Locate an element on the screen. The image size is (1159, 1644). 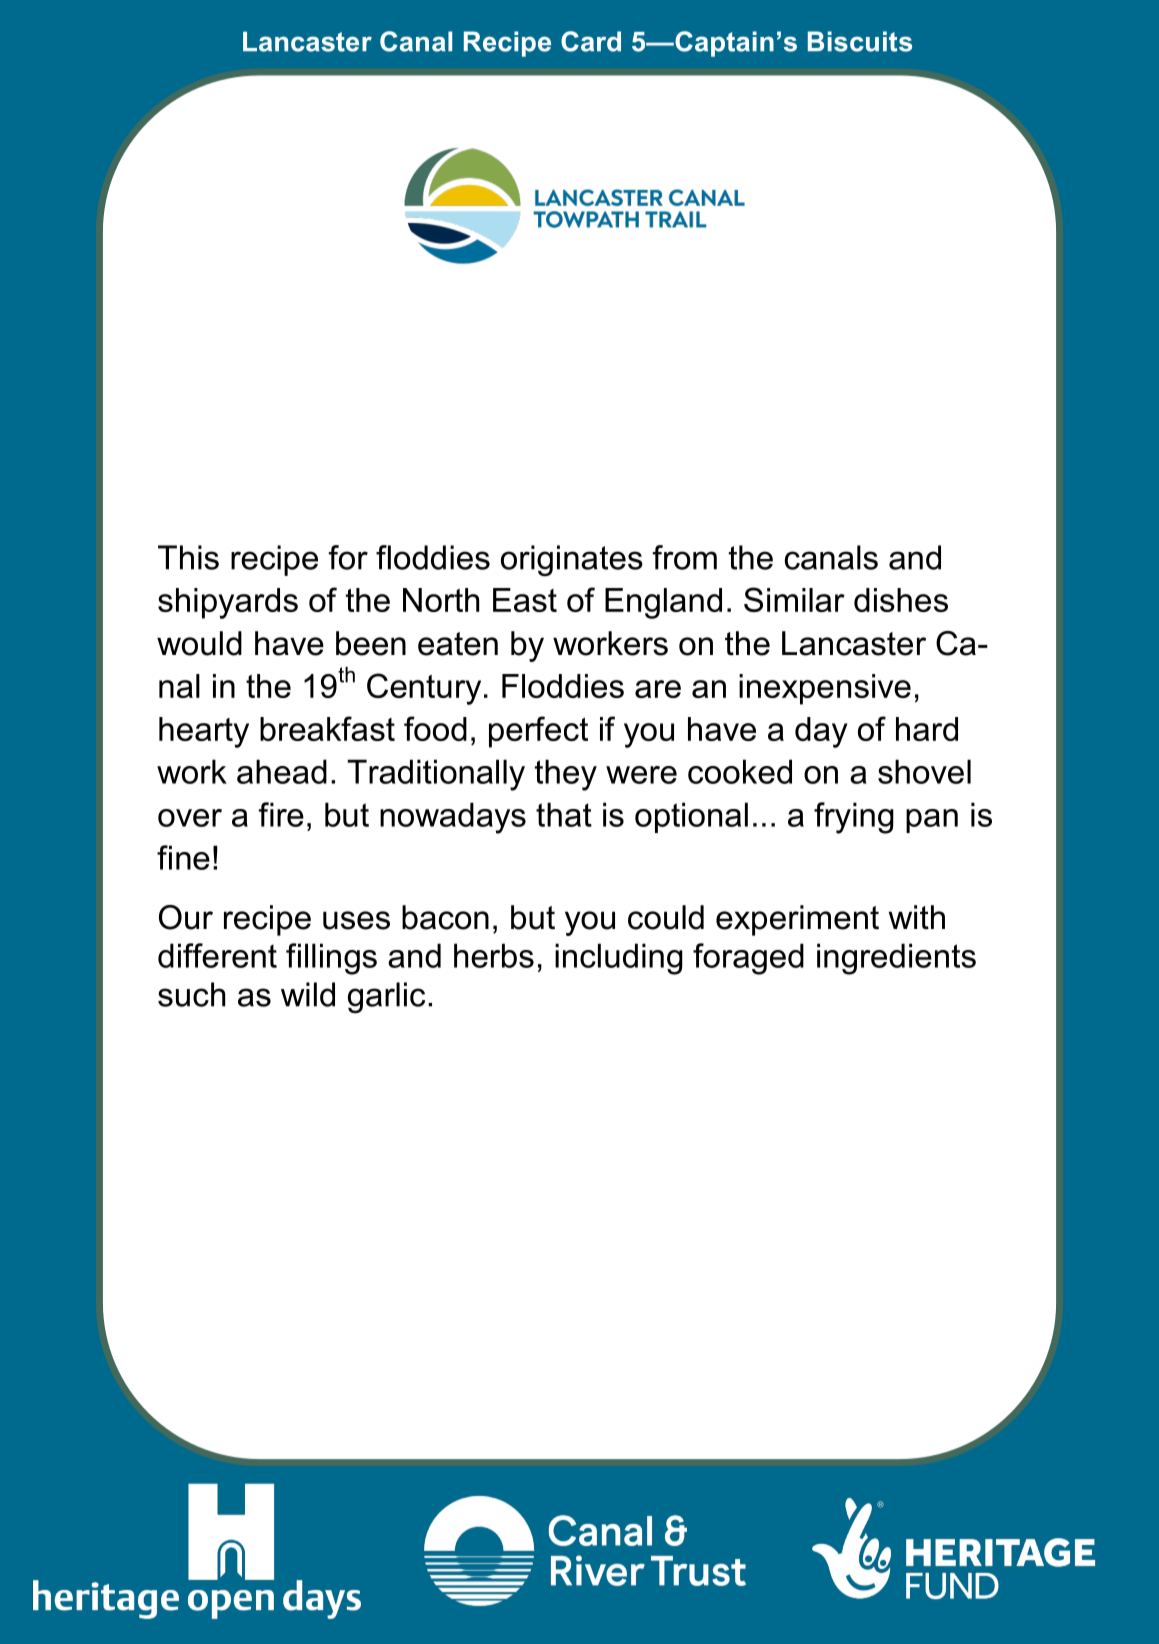
dishes is located at coordinates (901, 600).
